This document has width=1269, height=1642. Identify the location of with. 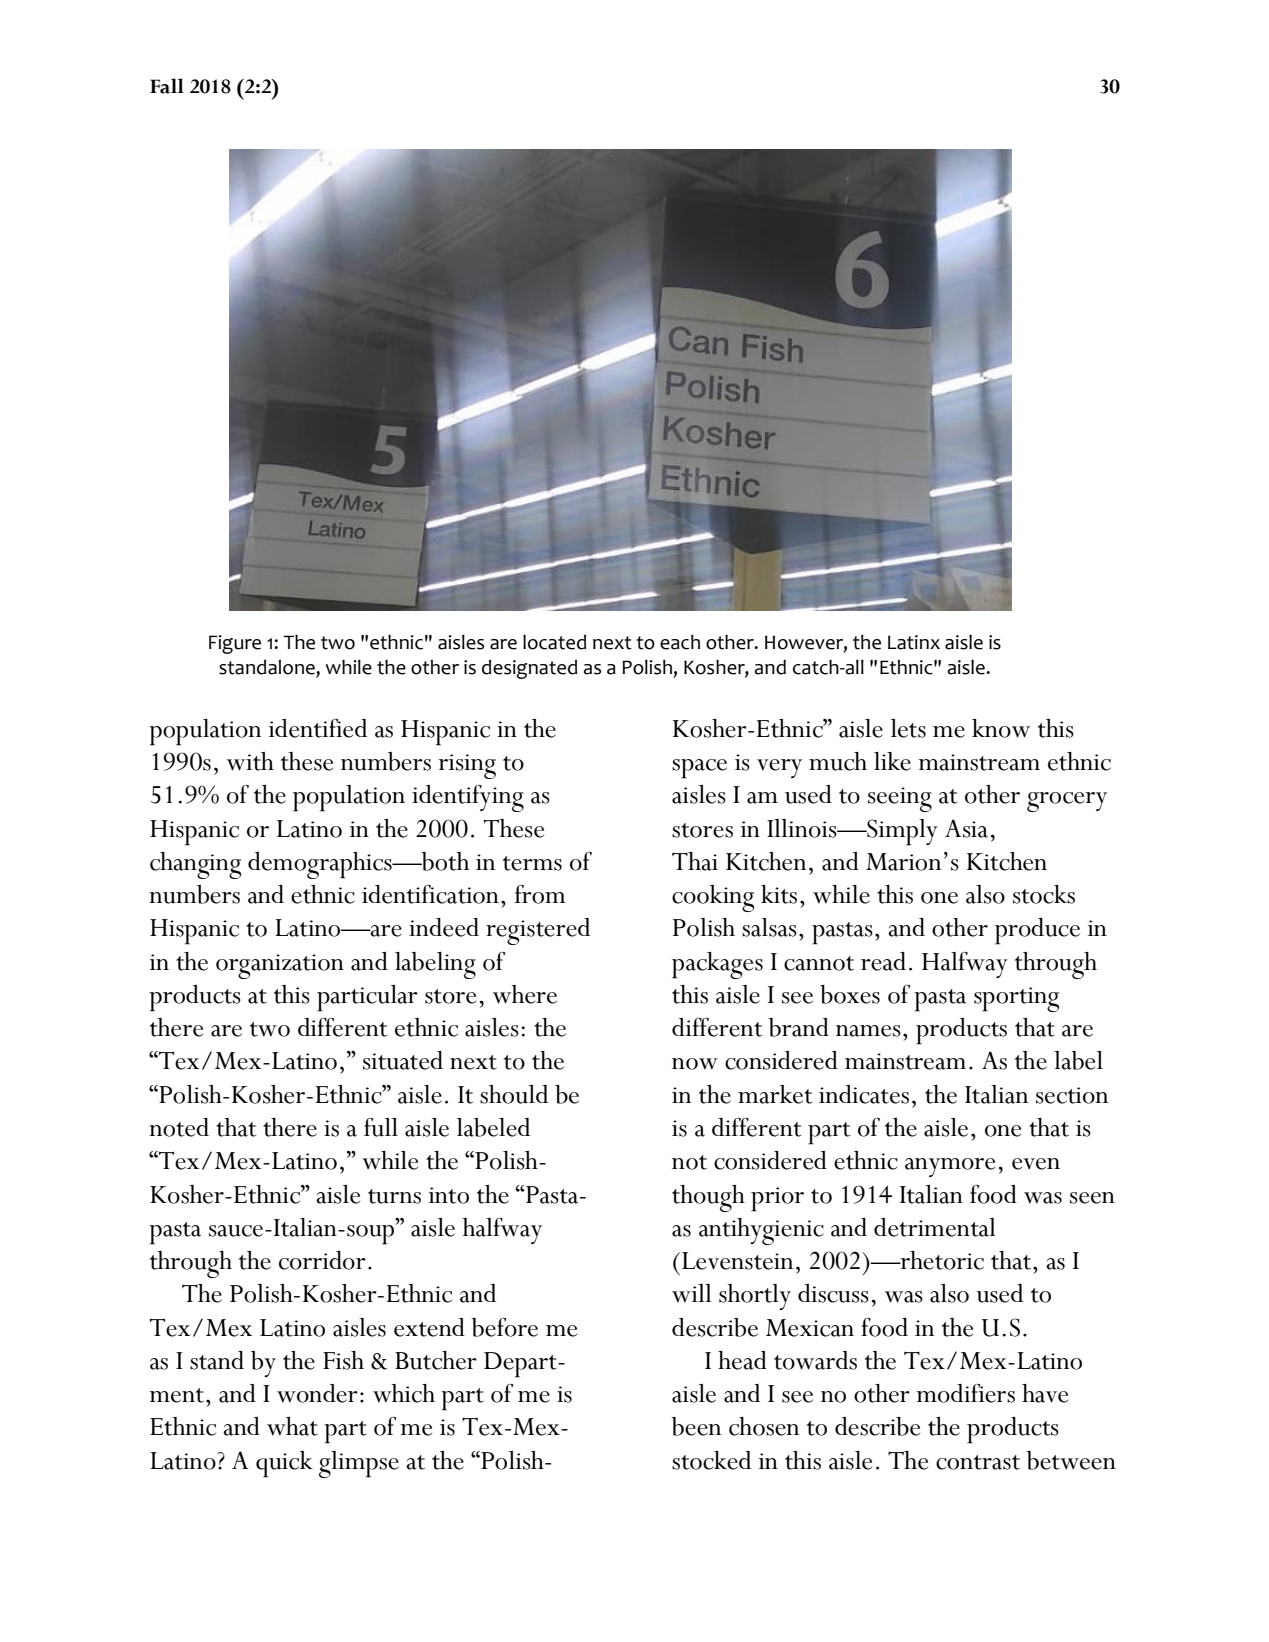
(250, 761).
